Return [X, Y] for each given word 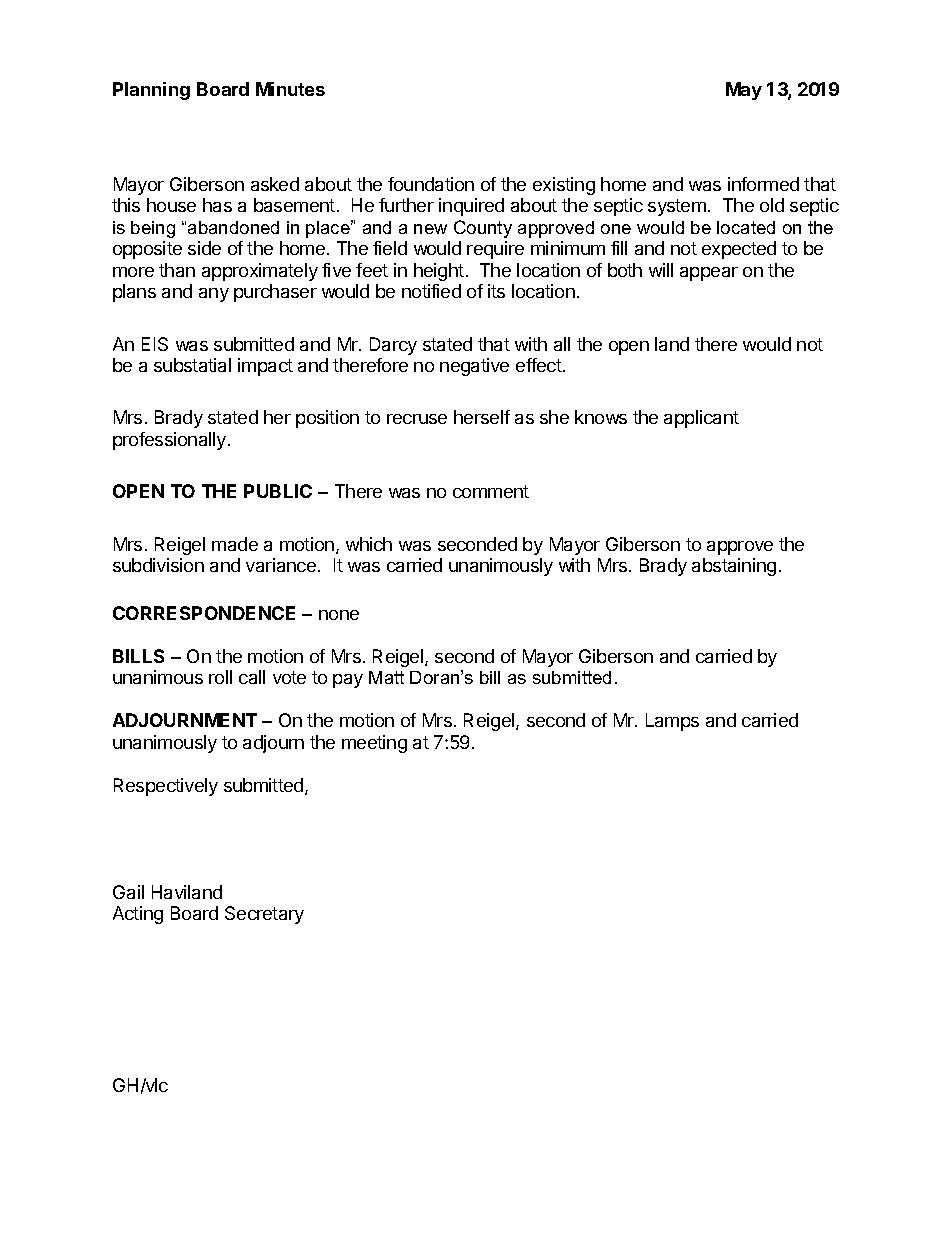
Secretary [264, 915]
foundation [431, 184]
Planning [151, 91]
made [235, 544]
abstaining [734, 567]
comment [491, 491]
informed [763, 184]
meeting [374, 744]
